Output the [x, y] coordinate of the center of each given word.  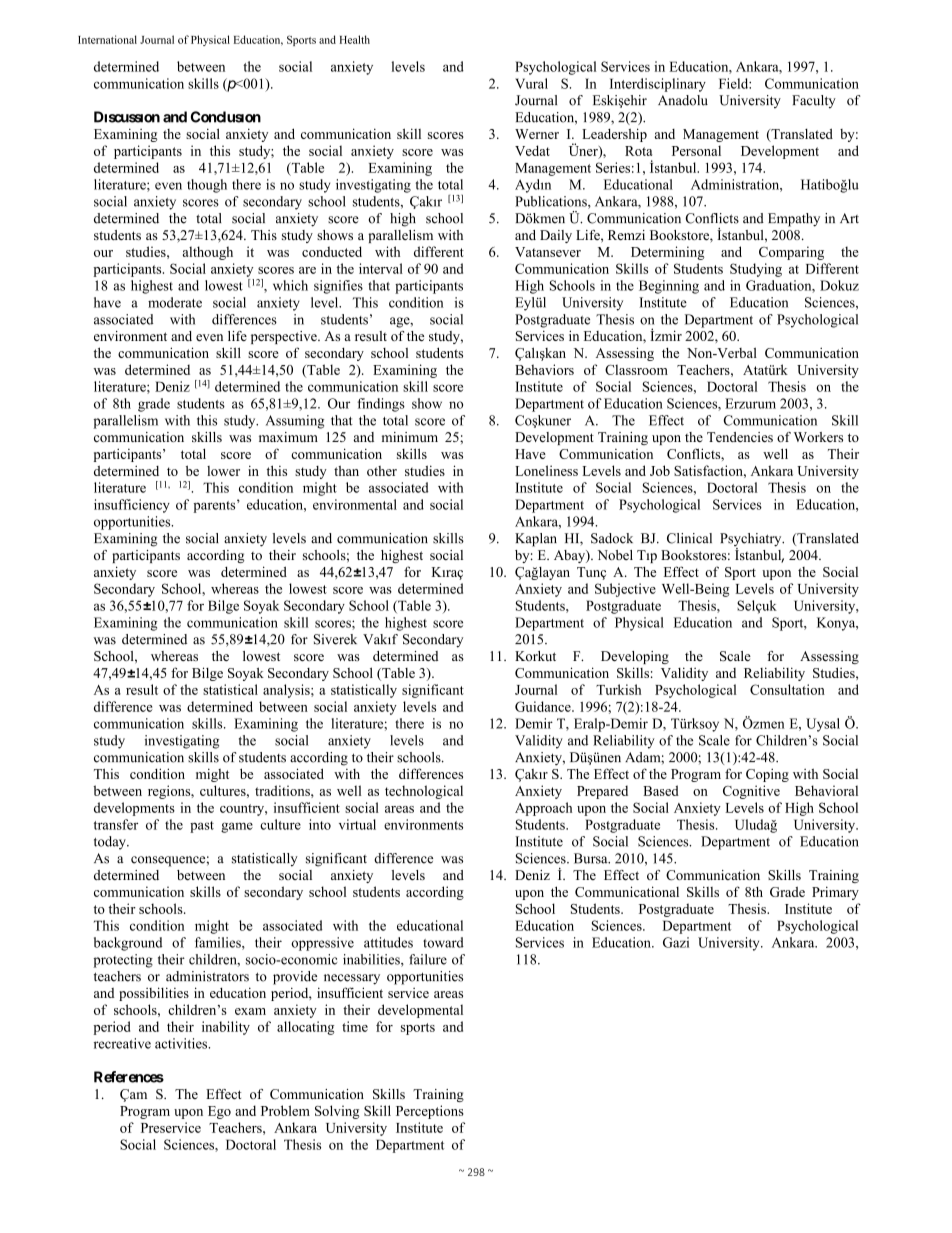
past [202, 827]
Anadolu [683, 100]
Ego [219, 1112]
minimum [410, 437]
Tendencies [740, 437]
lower [223, 471]
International [107, 39]
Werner [537, 134]
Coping [767, 775]
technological [424, 792]
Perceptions [430, 1112]
